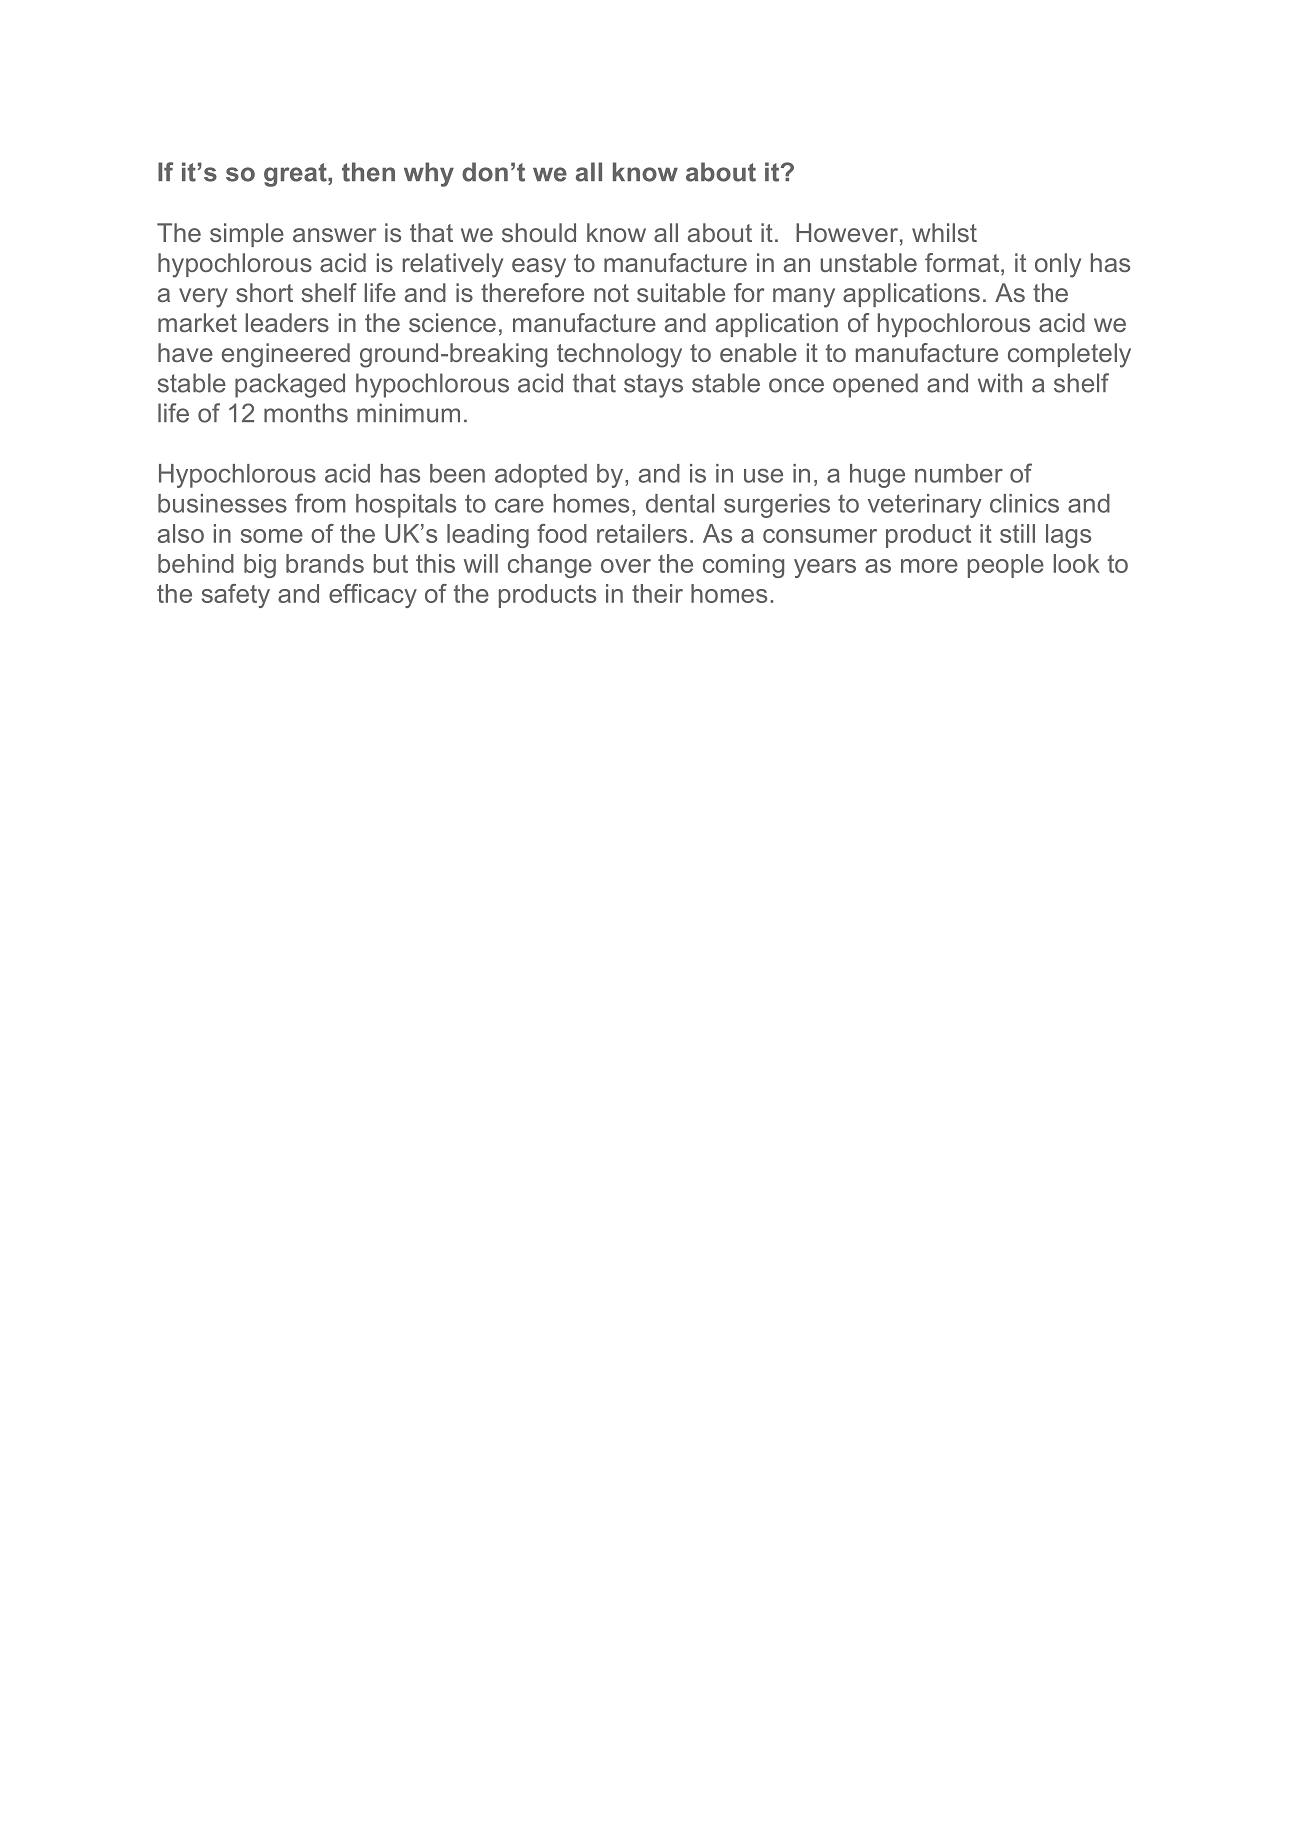  Describe the element at coordinates (804, 298) in the image. I see `many` at that location.
